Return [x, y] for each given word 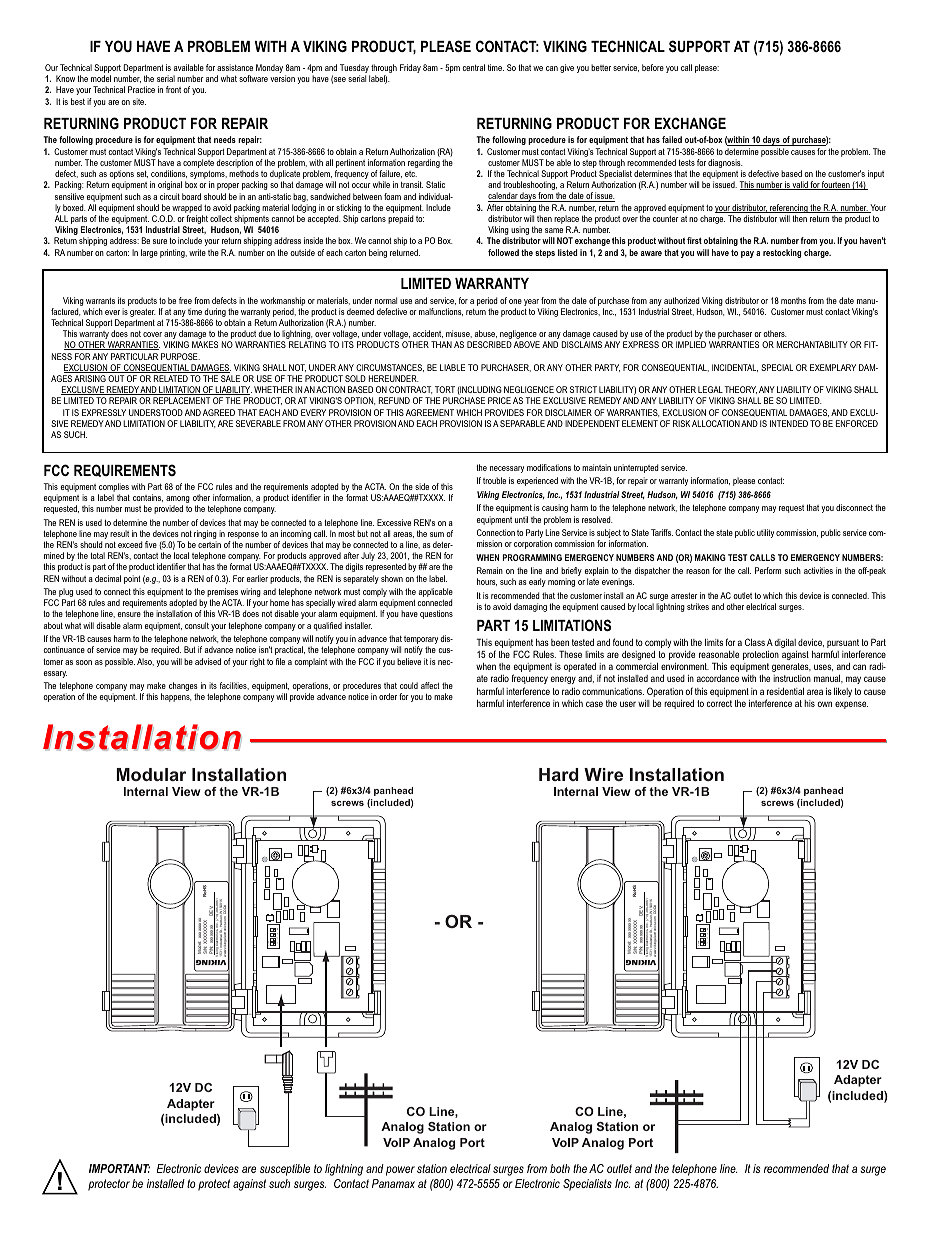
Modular [151, 774]
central [474, 67]
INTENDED [789, 423]
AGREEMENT [430, 412]
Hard [559, 774]
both [560, 1168]
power [400, 1171]
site [139, 101]
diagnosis [725, 165]
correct [719, 703]
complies [113, 489]
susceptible [285, 1170]
